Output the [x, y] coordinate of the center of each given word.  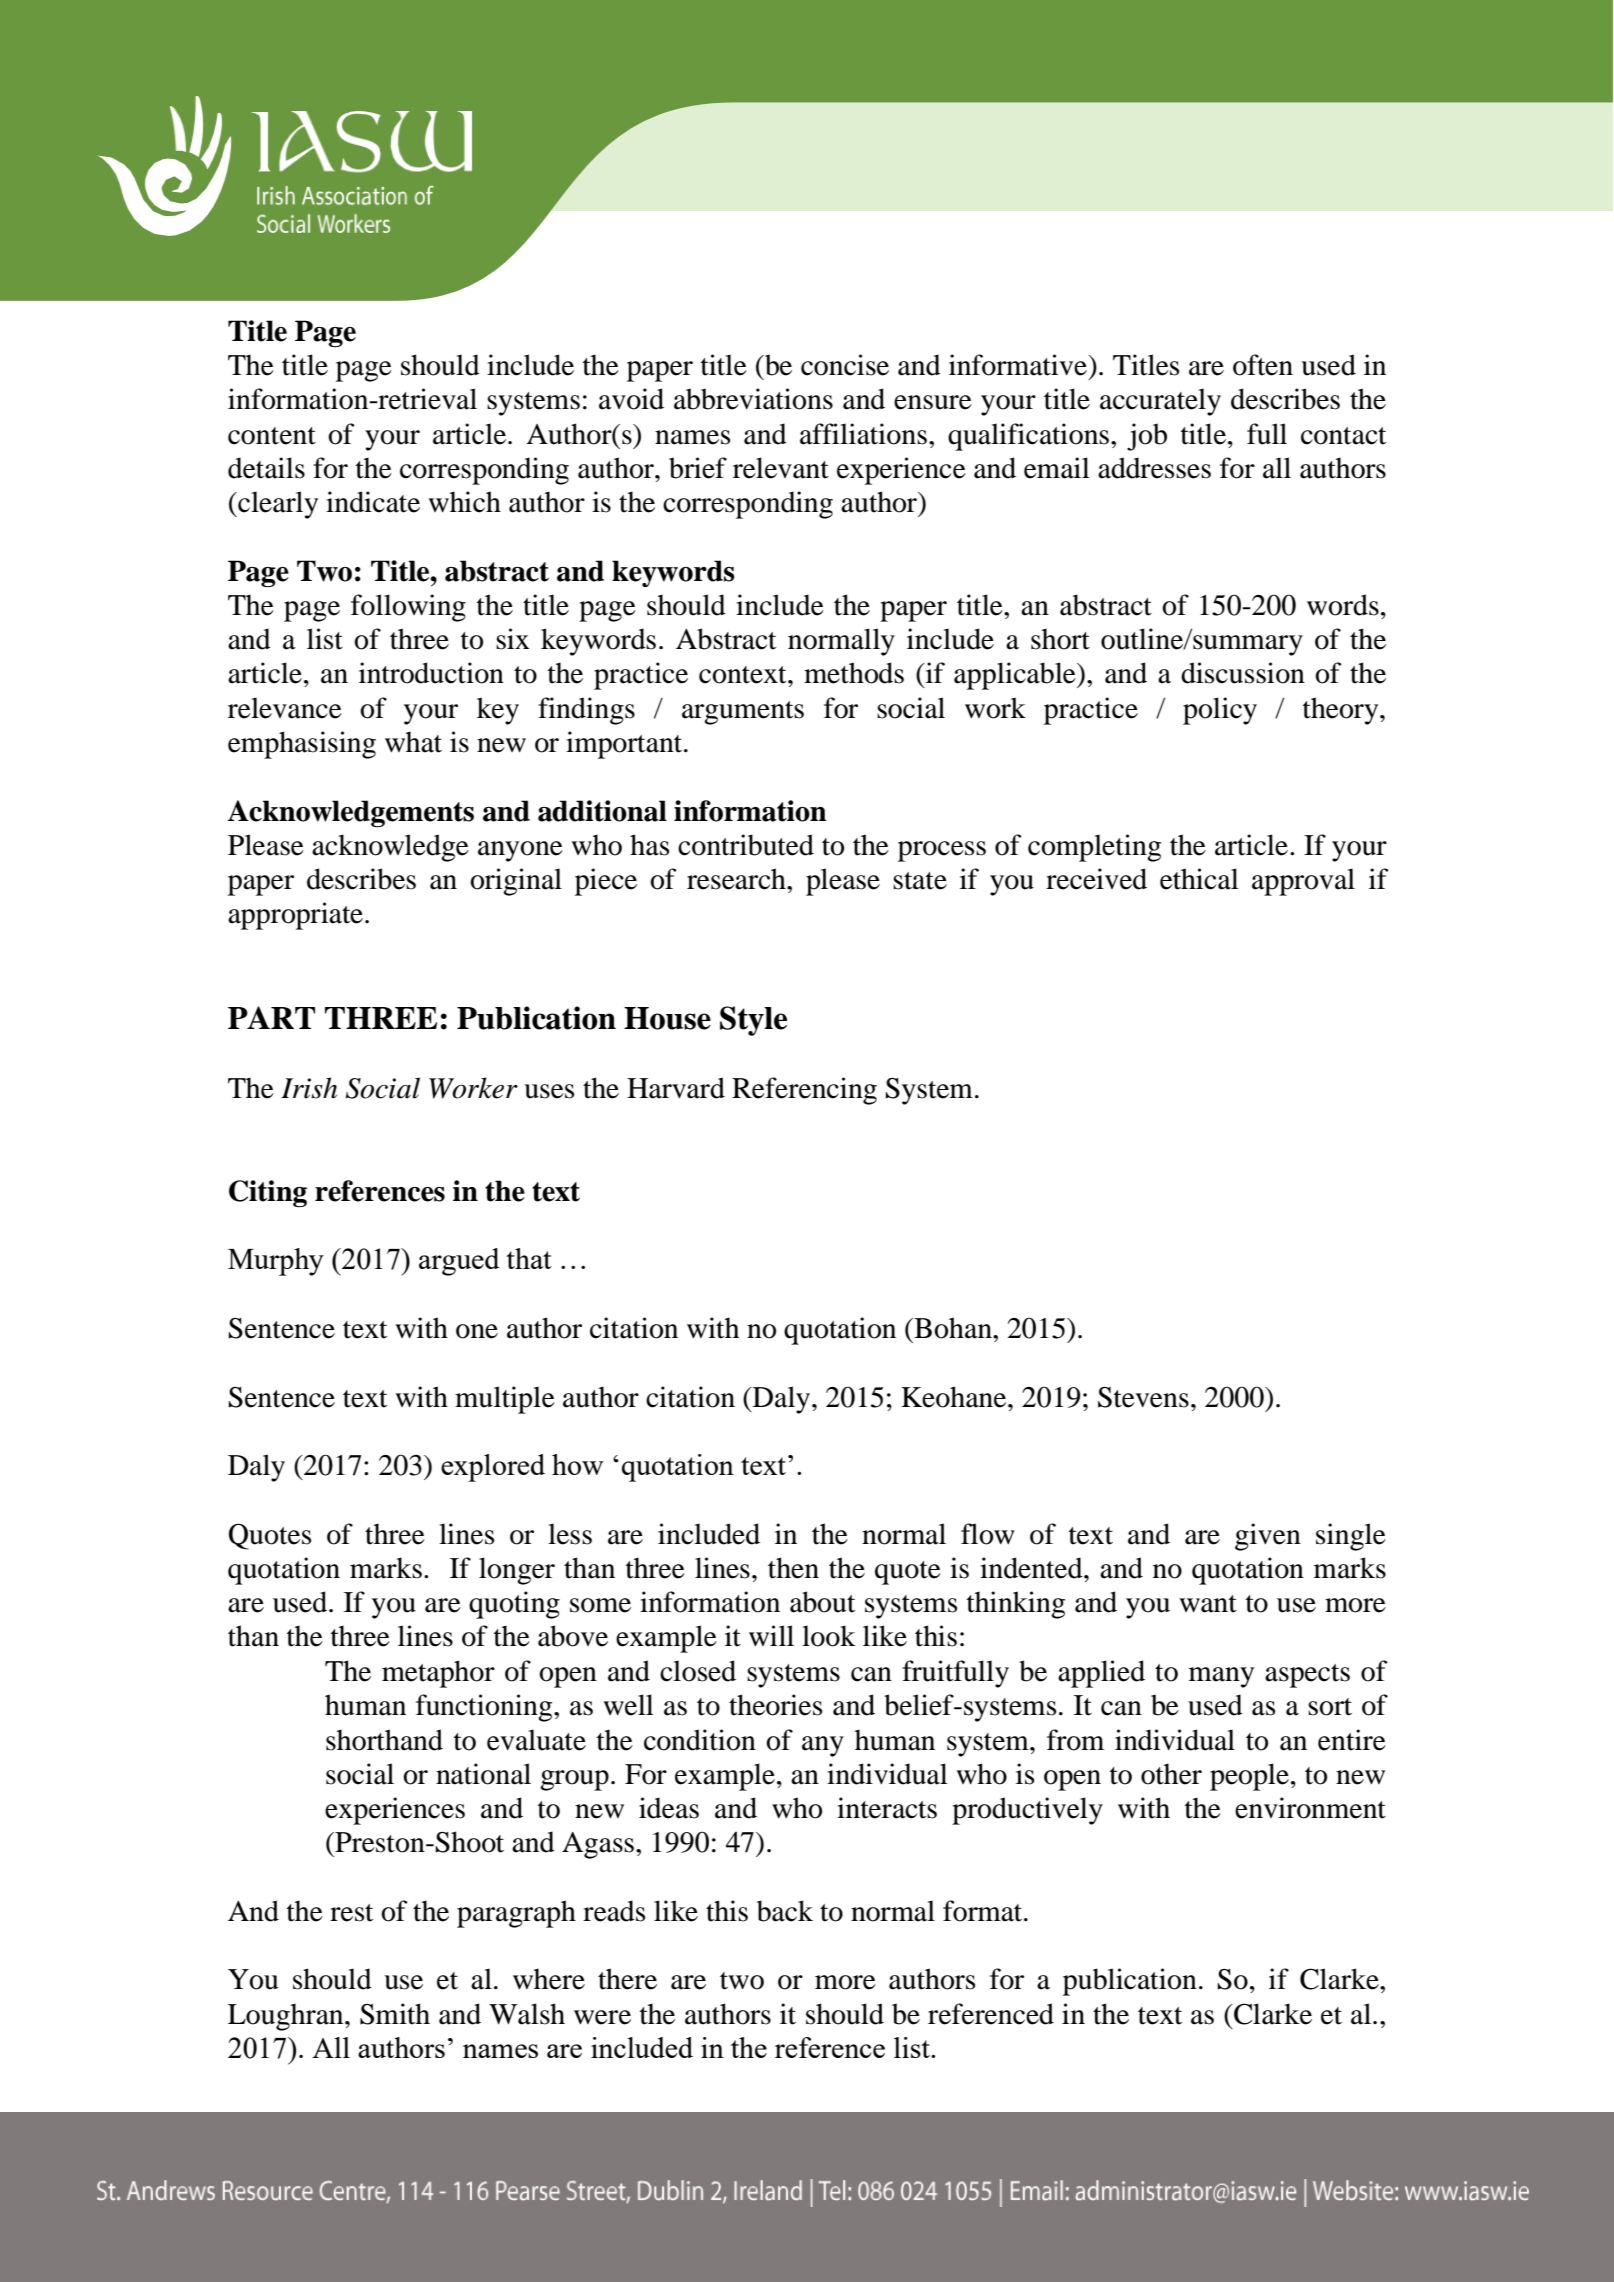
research [737, 879]
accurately [1160, 402]
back [785, 1911]
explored [493, 1468]
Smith [395, 2014]
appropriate [295, 916]
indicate [373, 502]
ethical [1199, 879]
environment [1310, 1808]
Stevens [1143, 1397]
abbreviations [753, 399]
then [793, 1568]
